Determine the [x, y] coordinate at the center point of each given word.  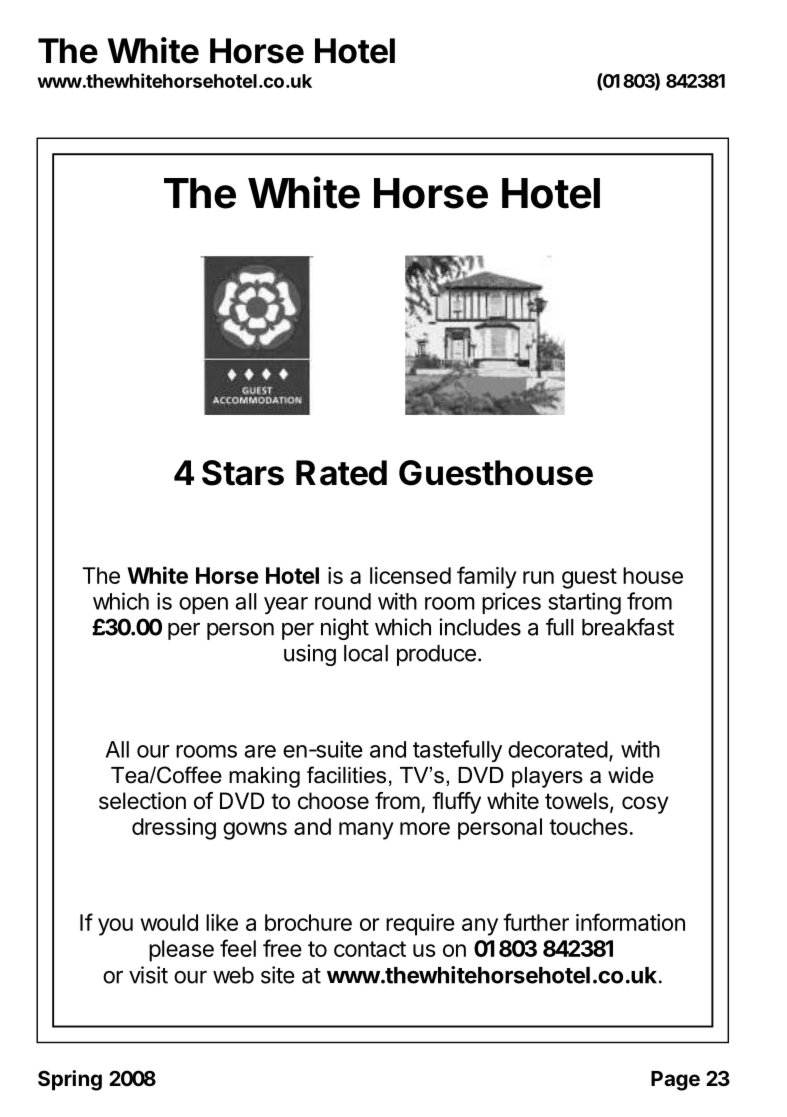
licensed [410, 575]
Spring [70, 1080]
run [538, 577]
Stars [243, 473]
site [278, 975]
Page [675, 1081]
